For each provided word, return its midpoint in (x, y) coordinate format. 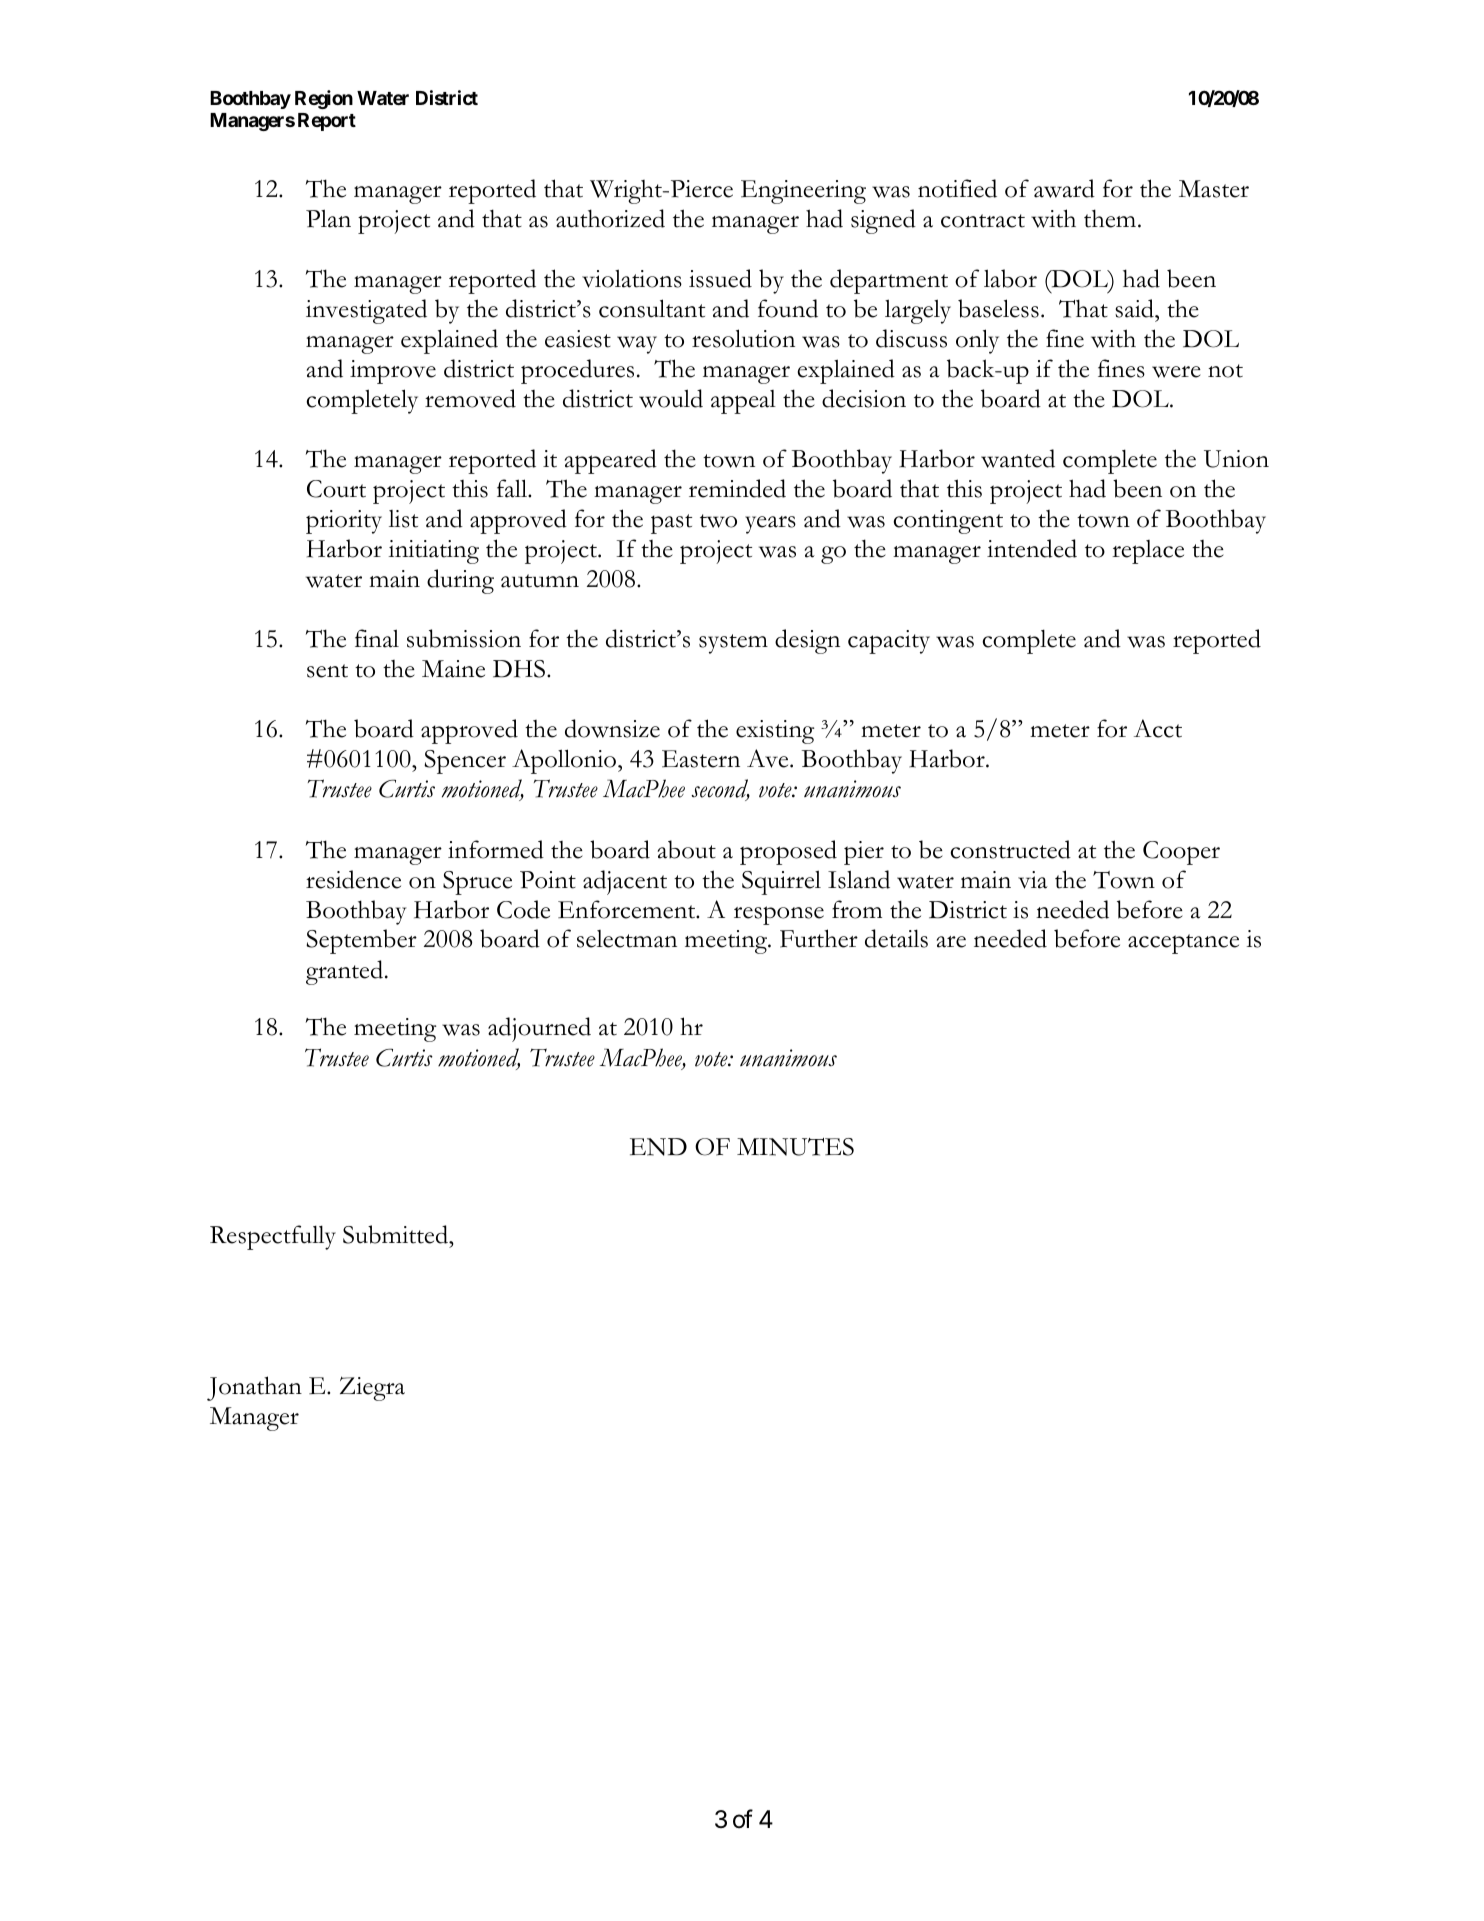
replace (1148, 552)
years (770, 525)
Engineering (803, 192)
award (1064, 188)
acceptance (1183, 944)
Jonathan (254, 1388)
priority (344, 522)
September (361, 941)
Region (324, 99)
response (779, 915)
